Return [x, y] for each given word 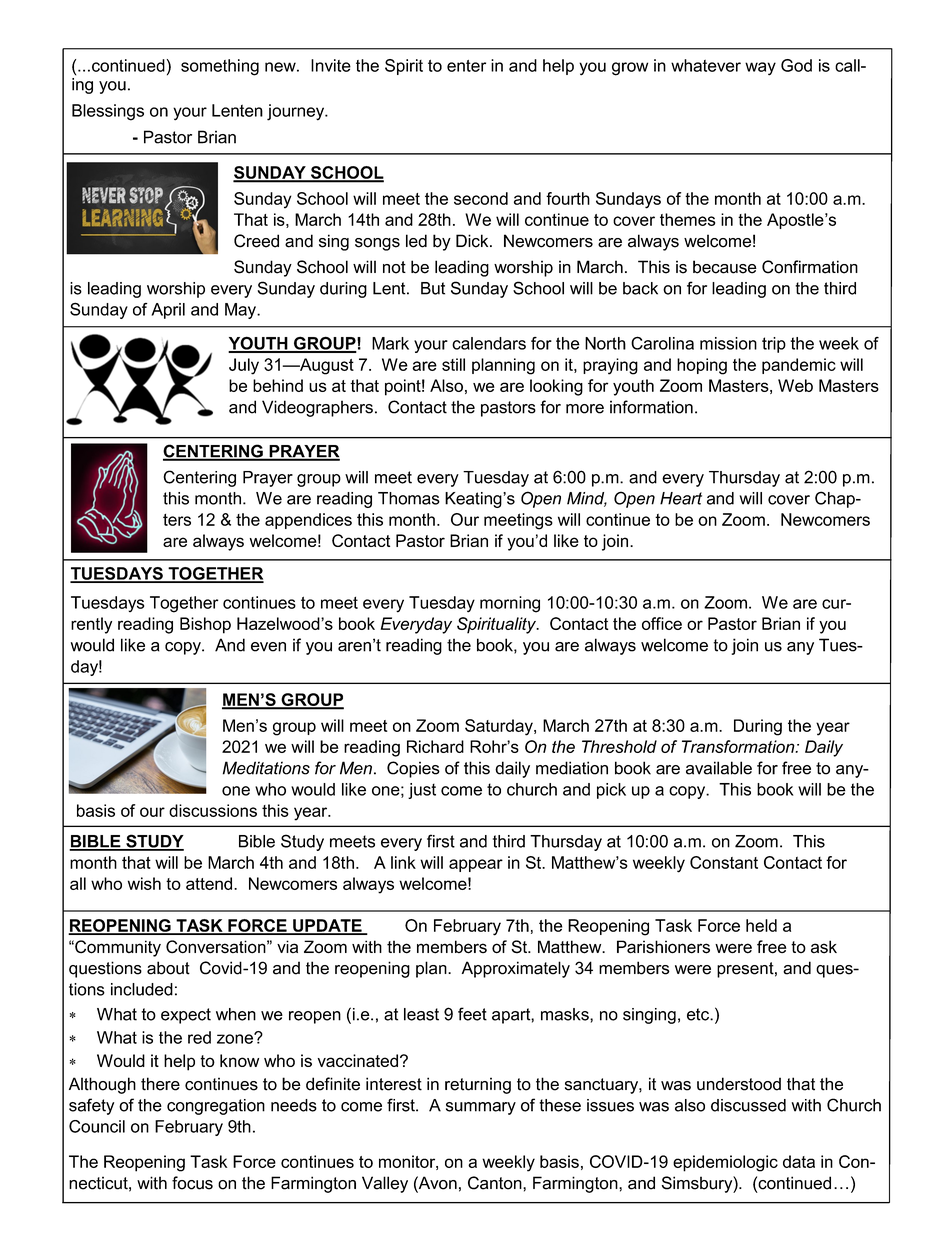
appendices [308, 521]
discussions [213, 810]
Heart [681, 498]
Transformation [739, 746]
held [761, 925]
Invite [331, 65]
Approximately [516, 969]
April [168, 311]
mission [728, 343]
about [168, 968]
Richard [435, 746]
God [796, 65]
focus [192, 1183]
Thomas [409, 498]
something [220, 67]
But [433, 288]
